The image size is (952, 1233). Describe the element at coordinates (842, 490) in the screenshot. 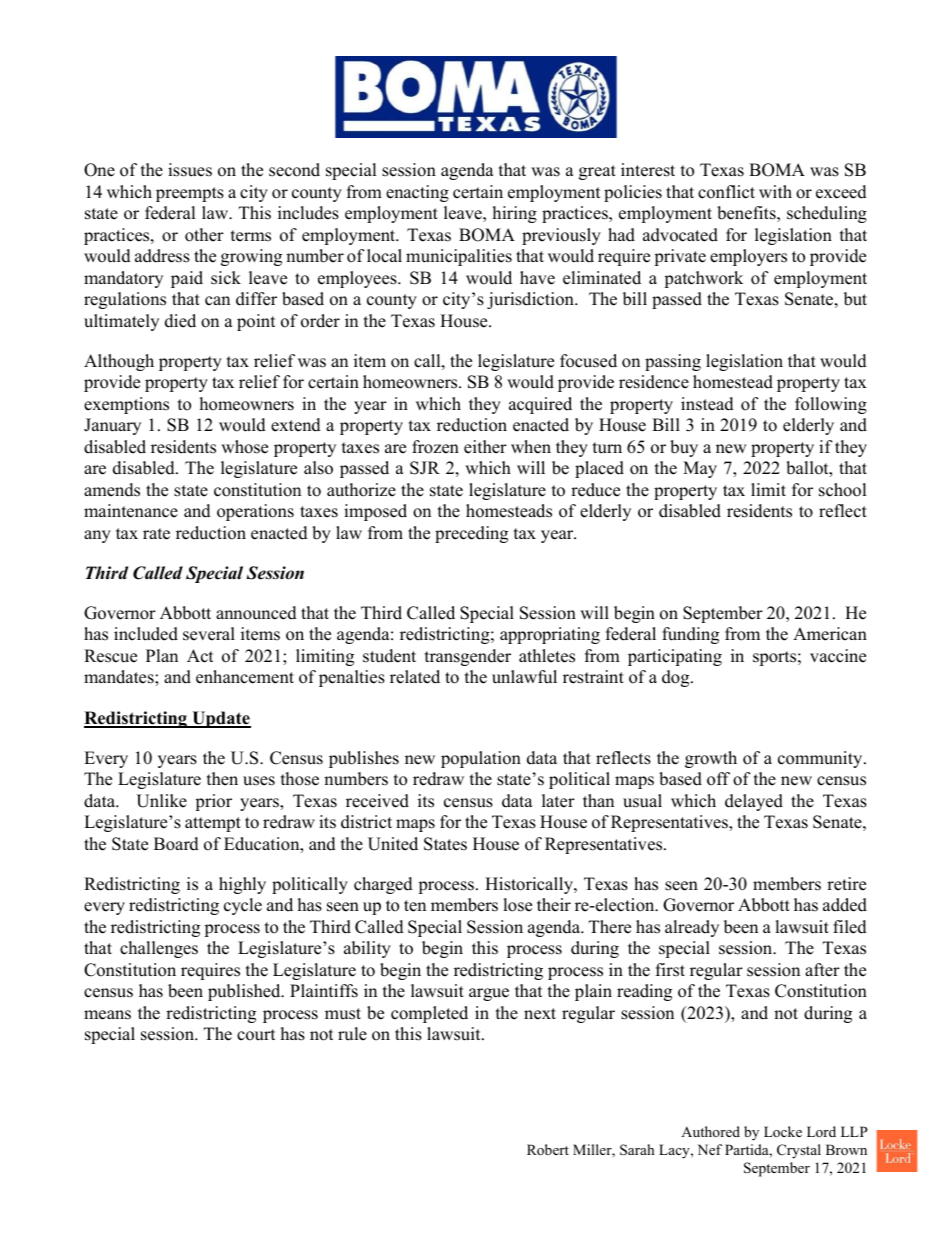

I see `school` at that location.
